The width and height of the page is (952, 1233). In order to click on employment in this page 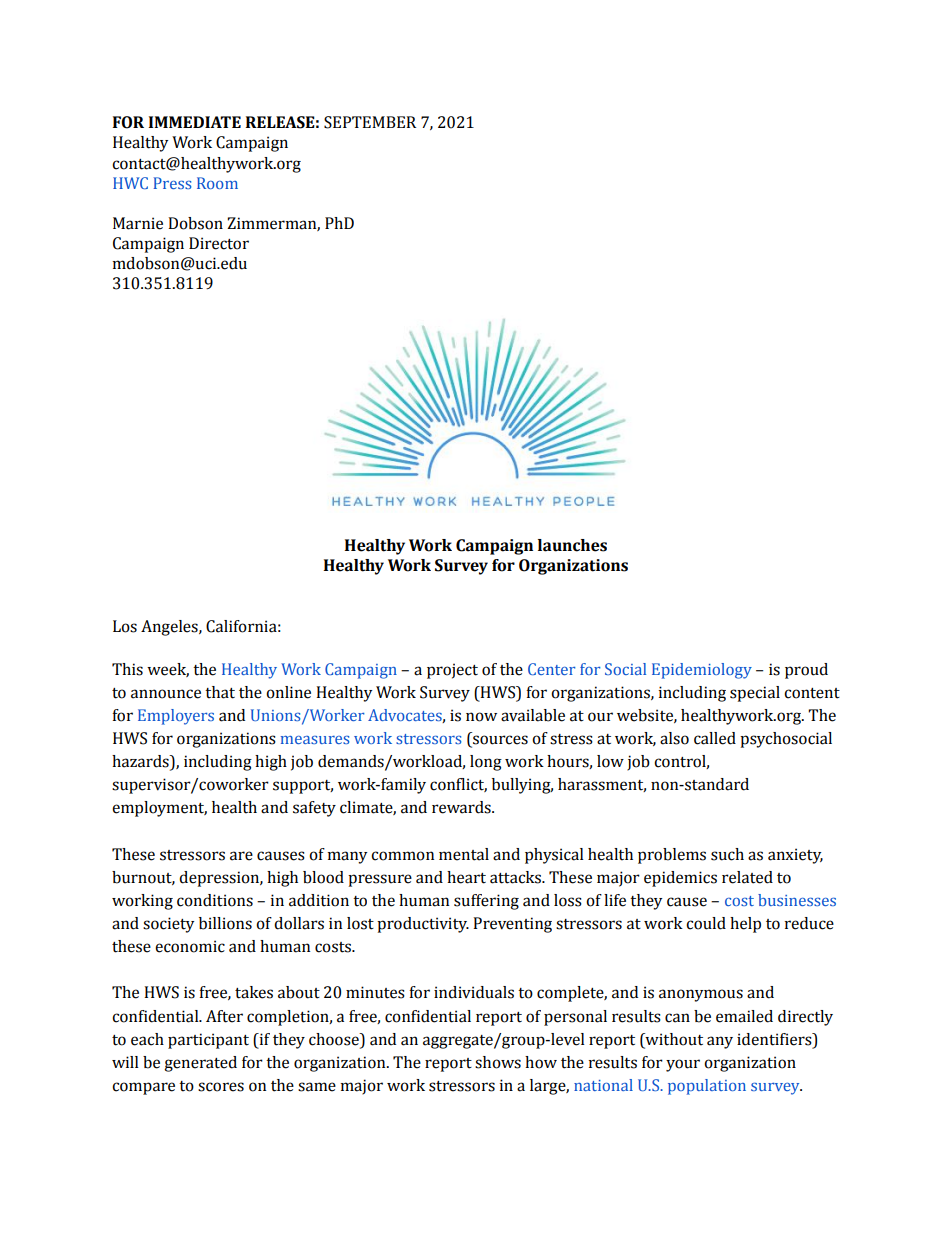, I will do `click(159, 809)`.
